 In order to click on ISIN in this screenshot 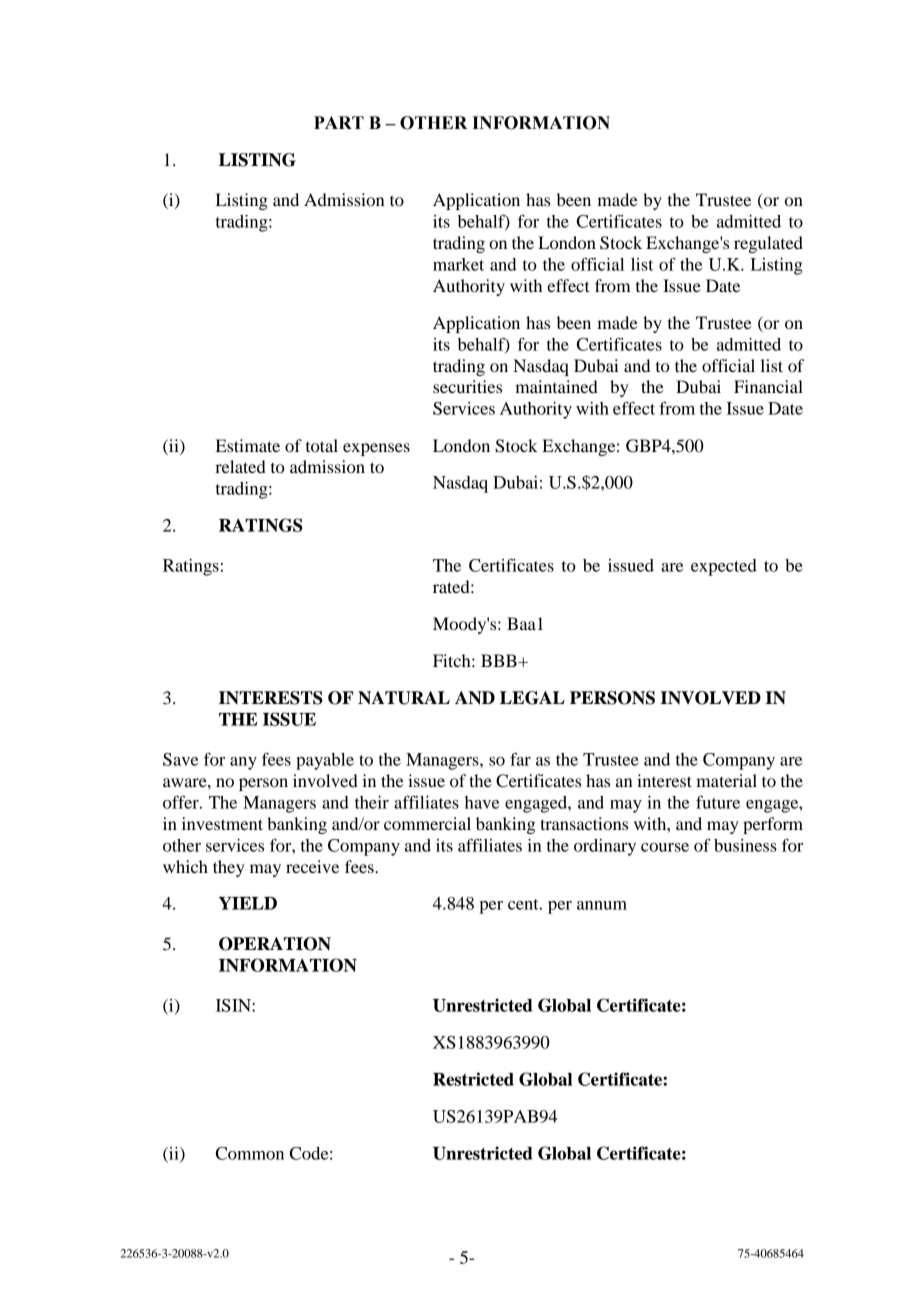, I will do `click(234, 1005)`.
